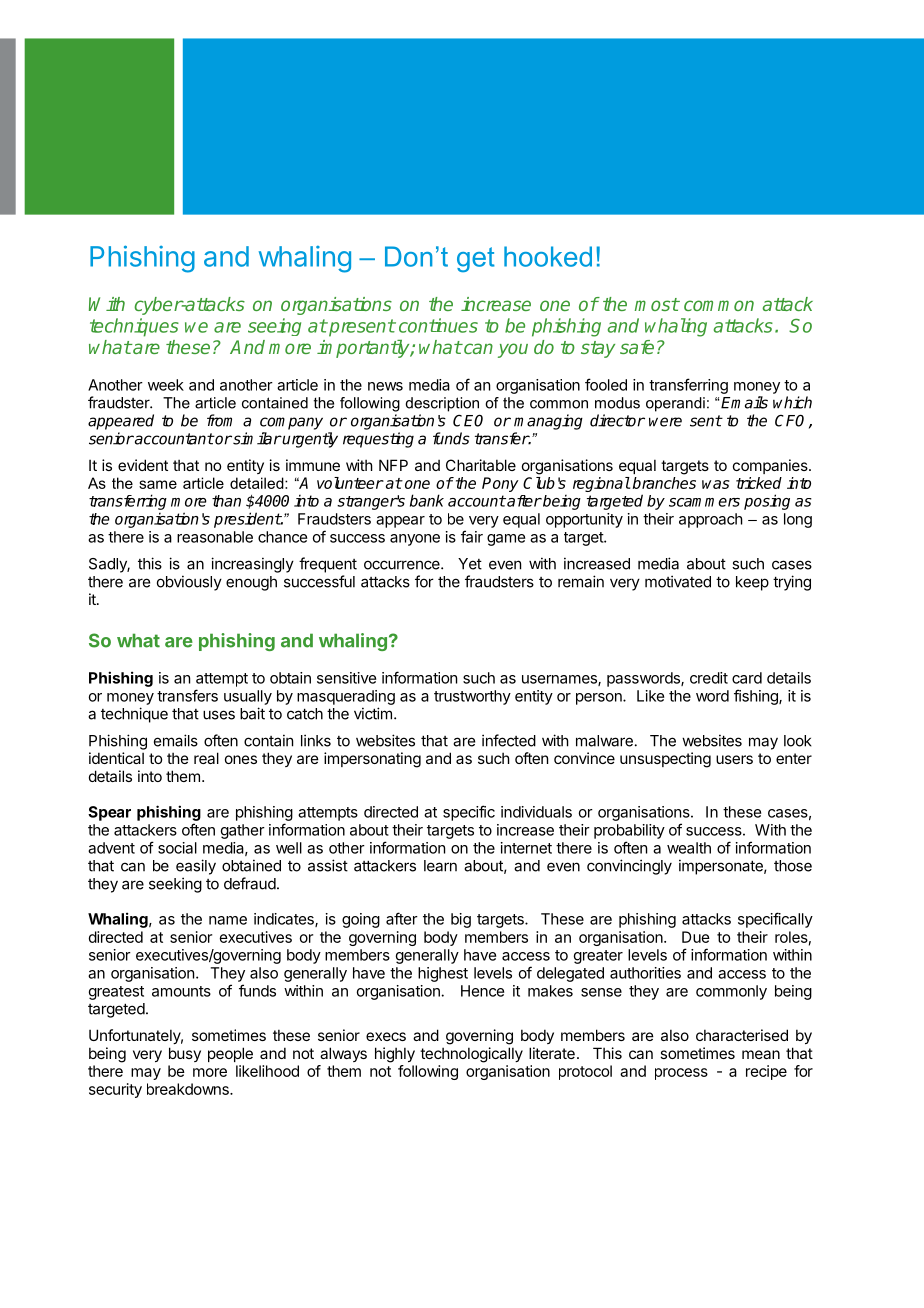  Describe the element at coordinates (243, 831) in the document. I see `gather` at that location.
